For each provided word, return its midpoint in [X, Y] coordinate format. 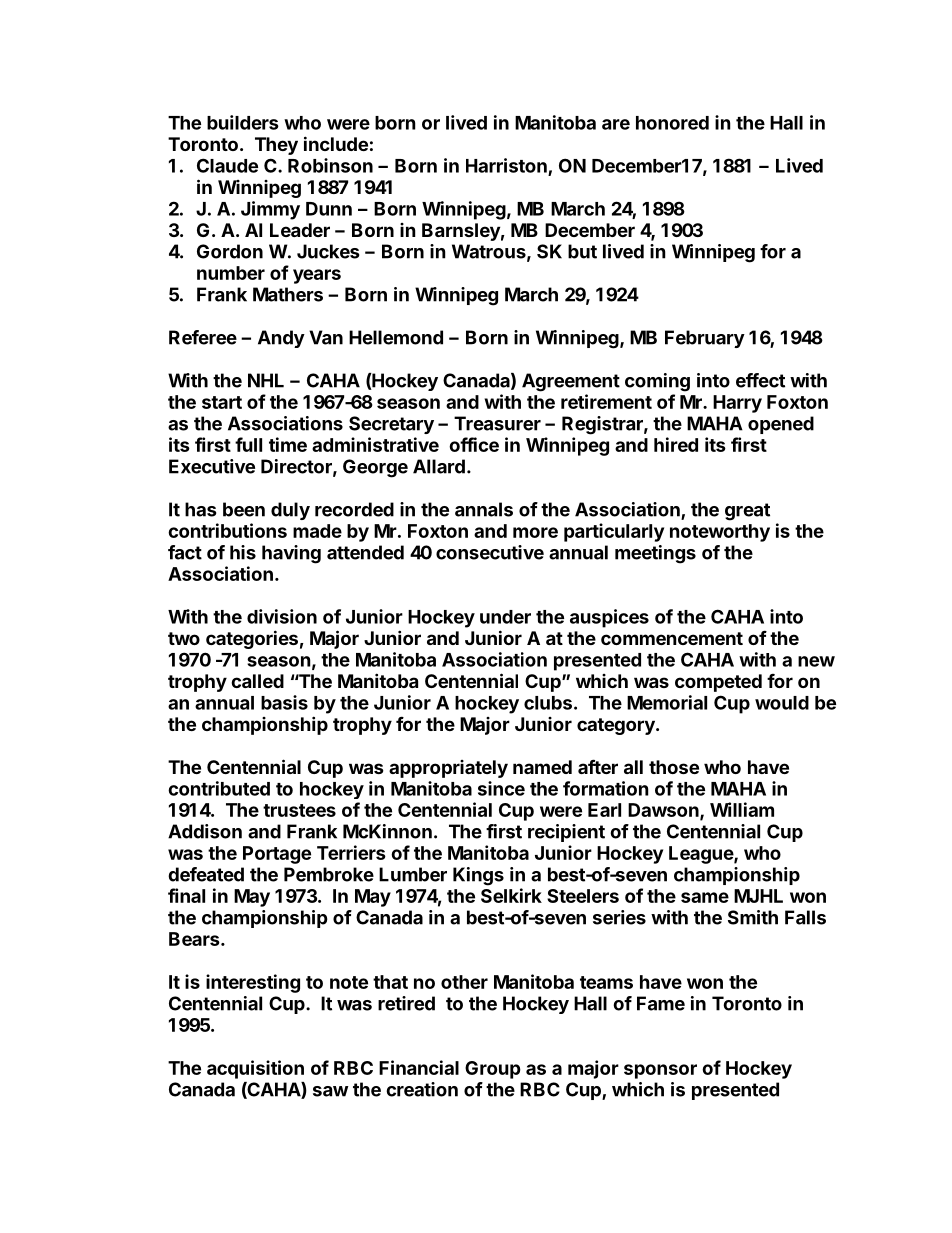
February [705, 339]
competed [718, 683]
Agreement [571, 382]
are [616, 124]
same [705, 897]
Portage [277, 855]
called [257, 681]
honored [672, 123]
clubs [548, 703]
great [747, 512]
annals [484, 509]
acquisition [255, 1069]
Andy [281, 339]
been [244, 509]
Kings [478, 876]
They [276, 146]
